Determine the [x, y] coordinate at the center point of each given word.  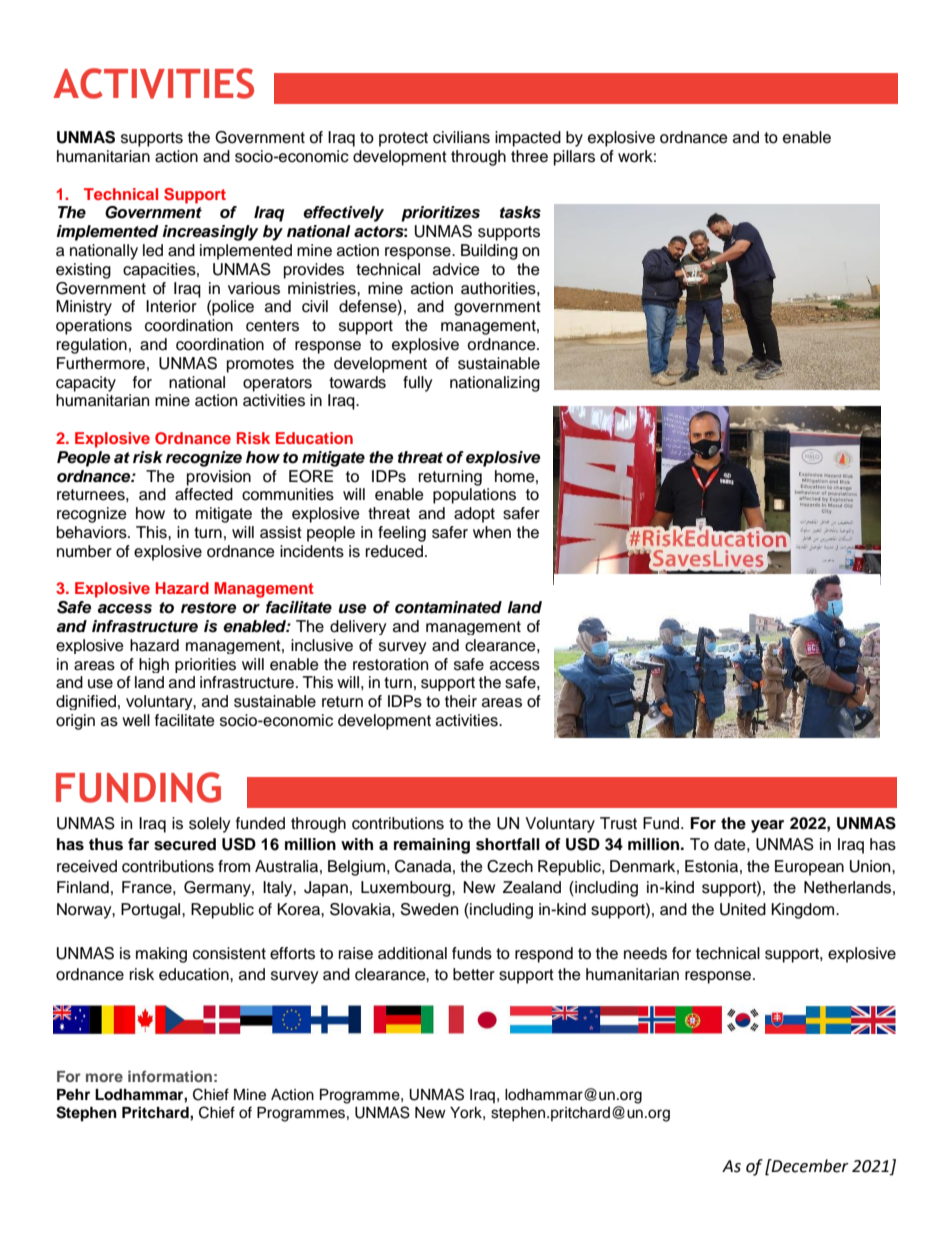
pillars [574, 158]
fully [418, 384]
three [529, 156]
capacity [86, 384]
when [492, 532]
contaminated [448, 607]
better [474, 974]
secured [185, 844]
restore [208, 608]
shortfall [508, 844]
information [170, 1076]
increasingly [210, 233]
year [767, 826]
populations [474, 496]
